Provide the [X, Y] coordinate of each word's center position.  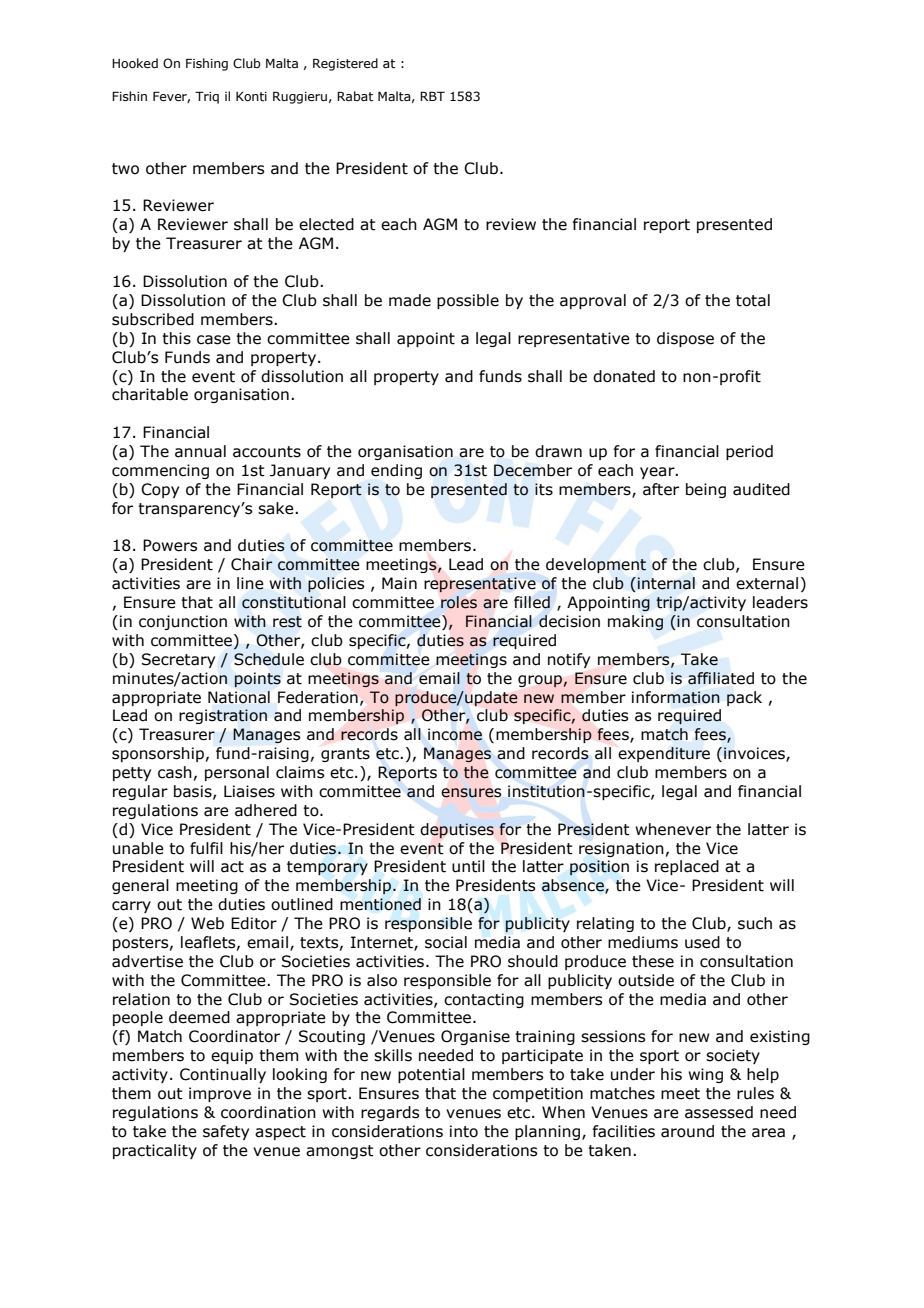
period [749, 452]
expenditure [664, 754]
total [753, 300]
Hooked [135, 63]
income [455, 734]
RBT [432, 96]
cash [175, 772]
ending [396, 471]
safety [226, 1132]
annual [200, 451]
